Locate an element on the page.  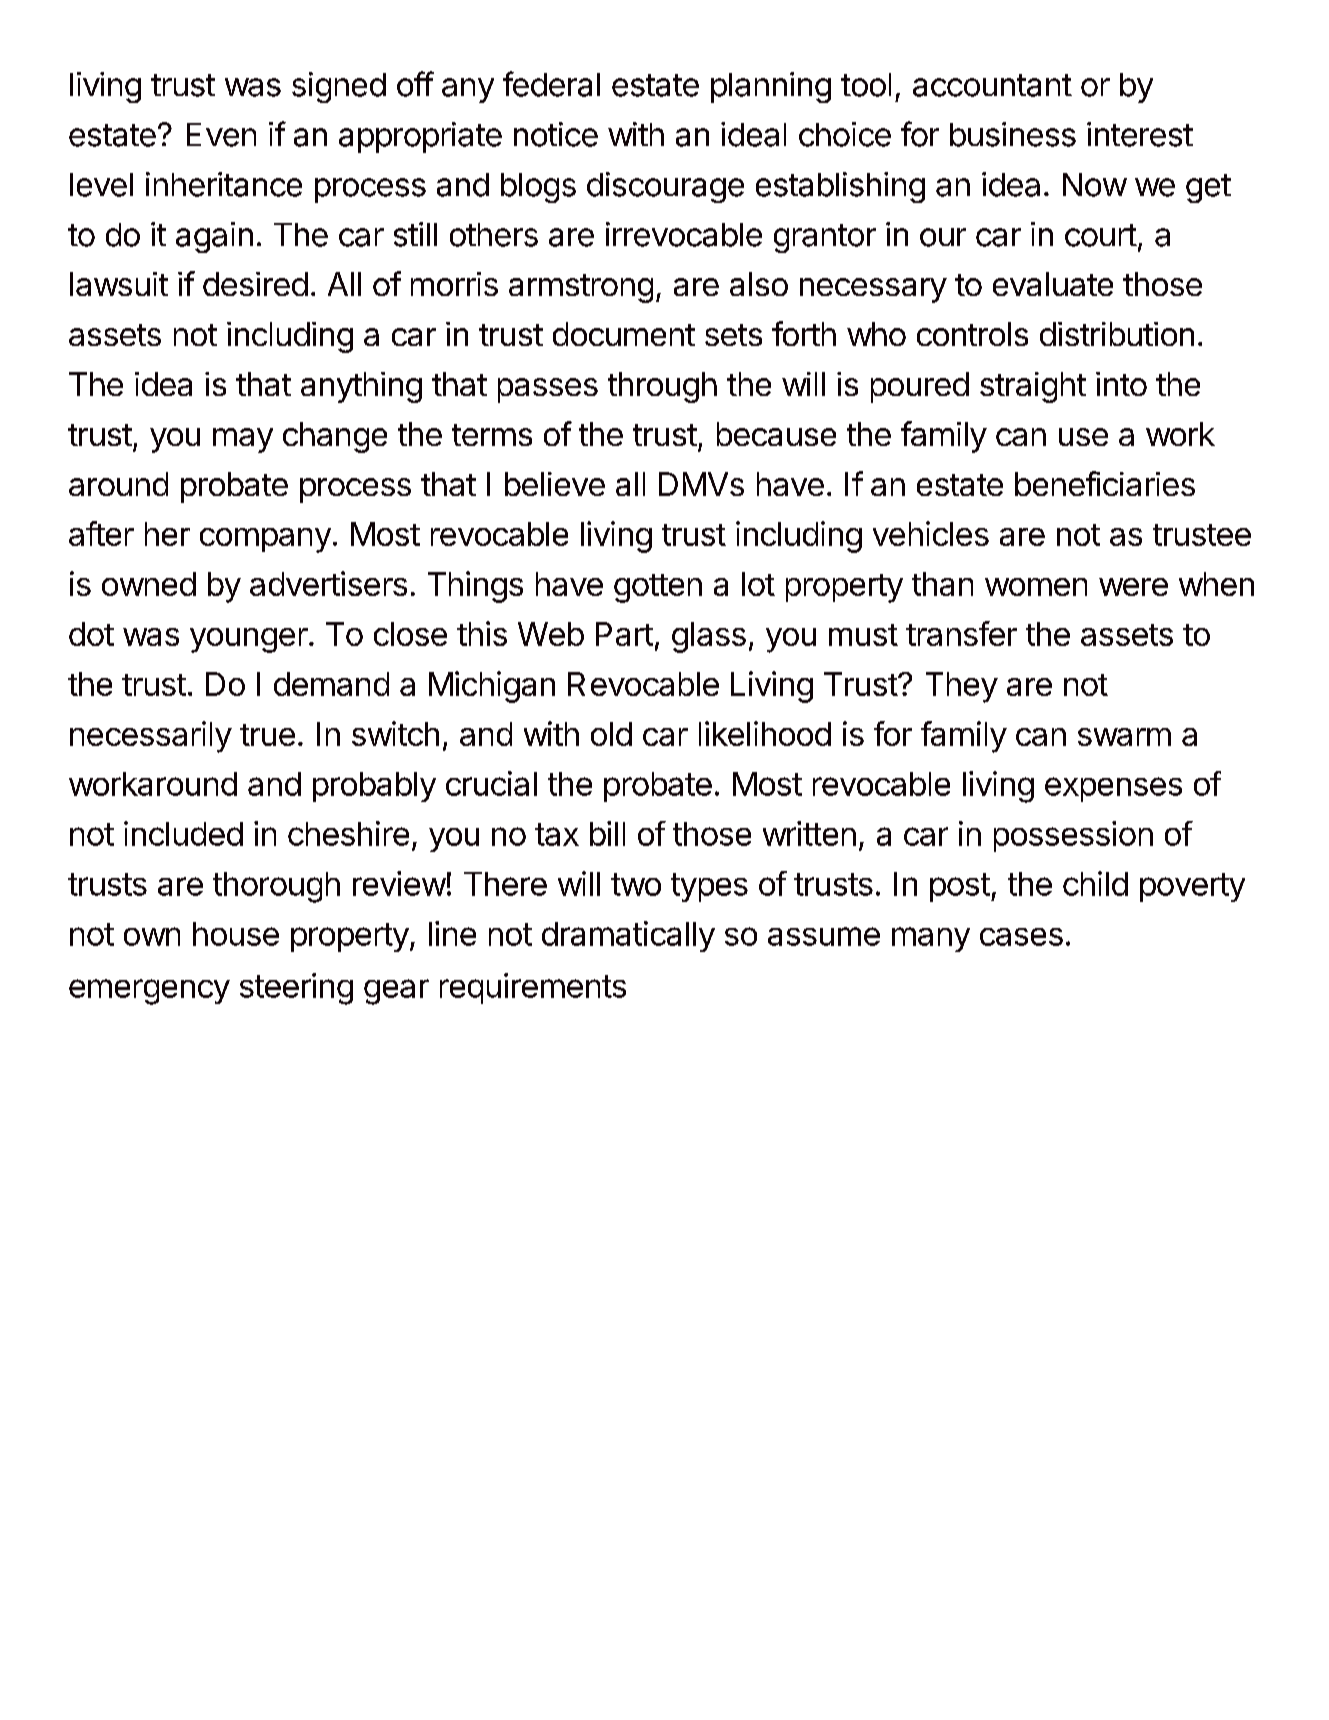
gotten is located at coordinates (658, 588).
